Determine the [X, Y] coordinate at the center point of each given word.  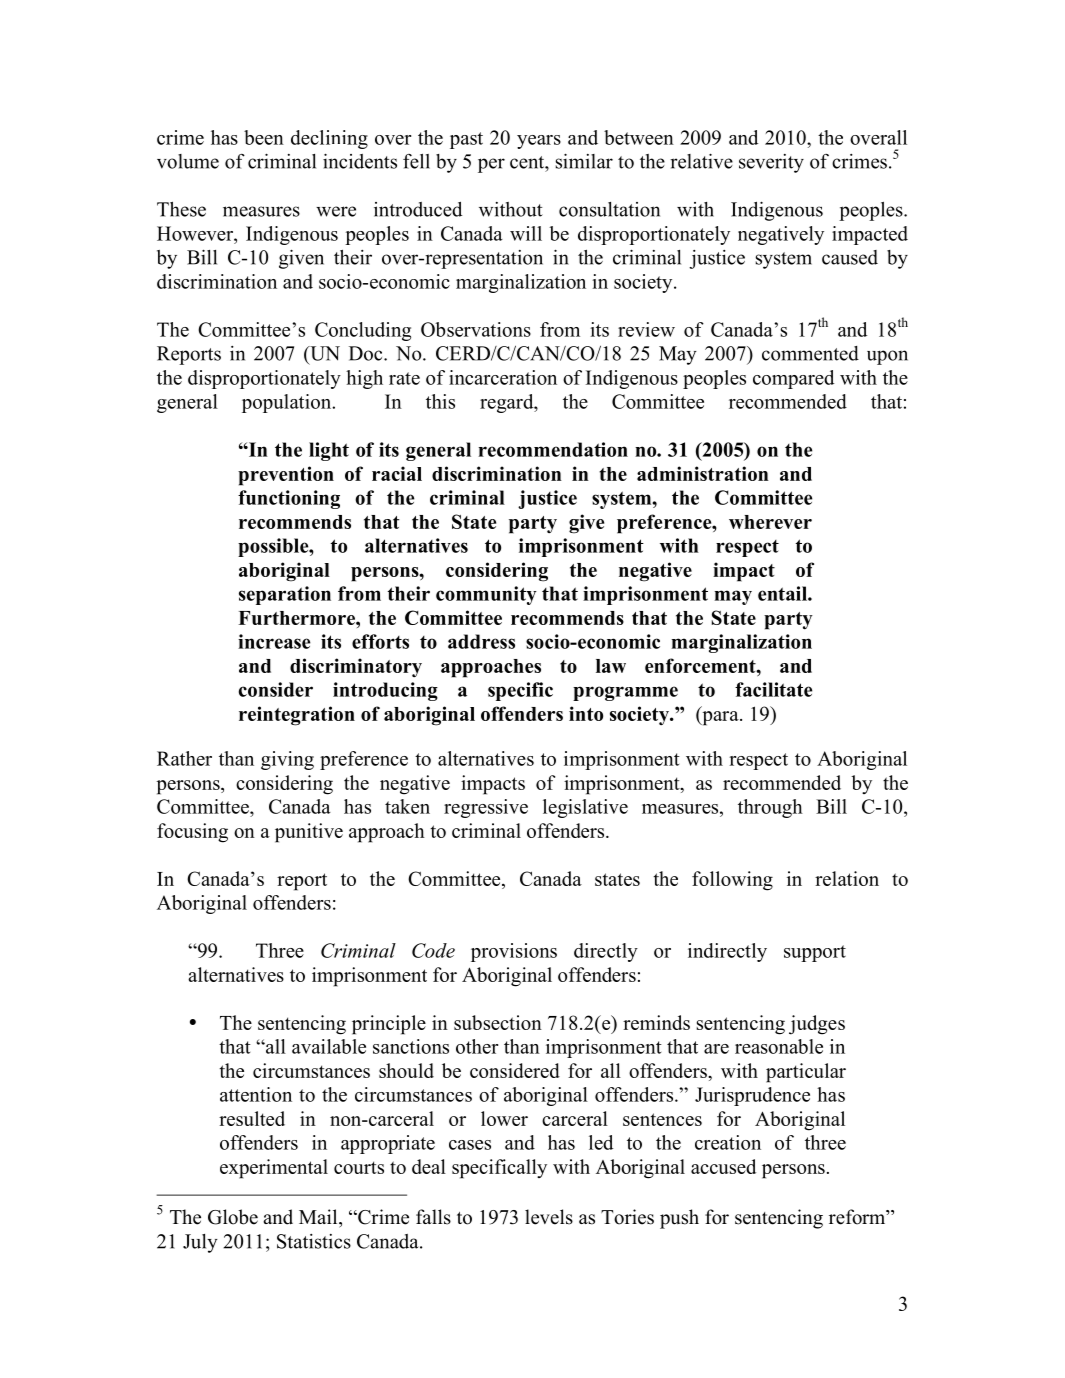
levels [549, 1217]
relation [847, 878]
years [539, 142]
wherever [770, 522]
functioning [289, 499]
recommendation [553, 449]
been [264, 137]
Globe [233, 1217]
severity [771, 163]
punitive [309, 833]
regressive [486, 808]
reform [858, 1217]
